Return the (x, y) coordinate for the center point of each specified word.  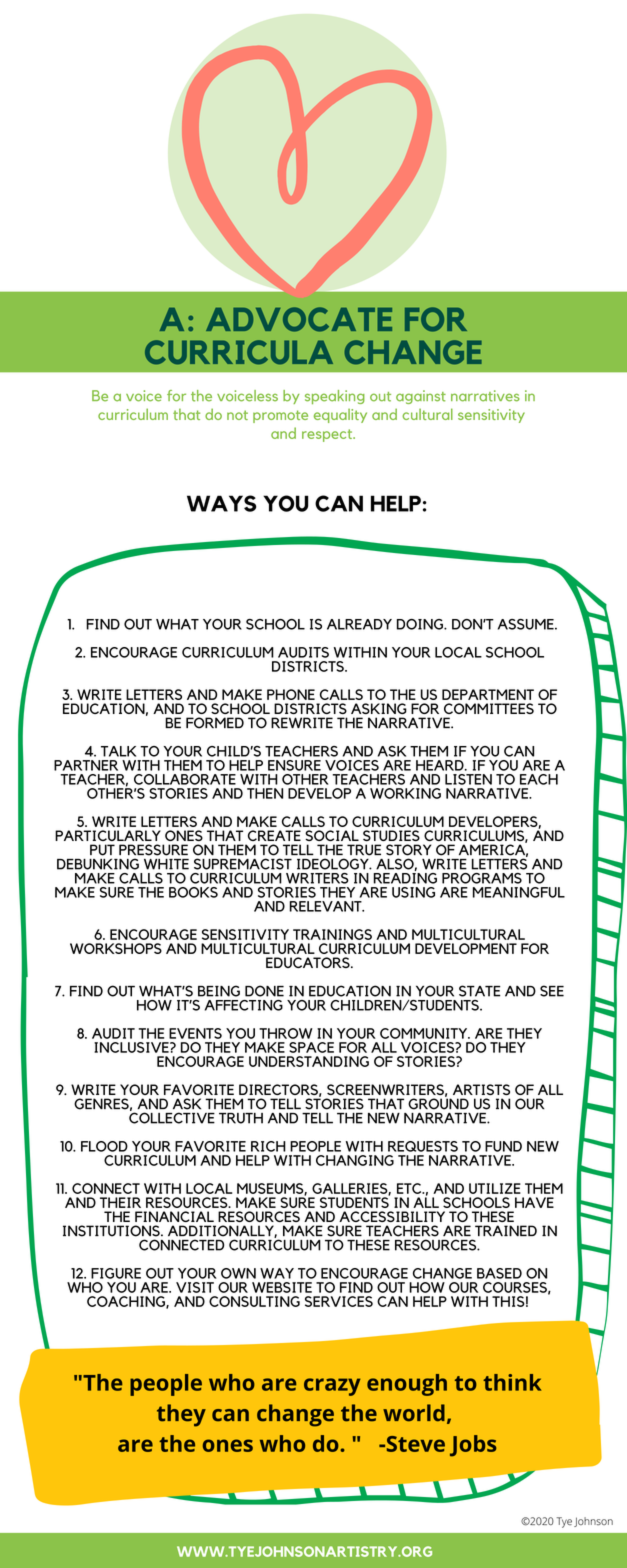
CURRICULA (239, 352)
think (512, 1382)
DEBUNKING (98, 864)
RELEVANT (326, 906)
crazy (332, 1387)
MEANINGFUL (519, 892)
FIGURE (116, 1273)
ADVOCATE (299, 319)
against (421, 397)
